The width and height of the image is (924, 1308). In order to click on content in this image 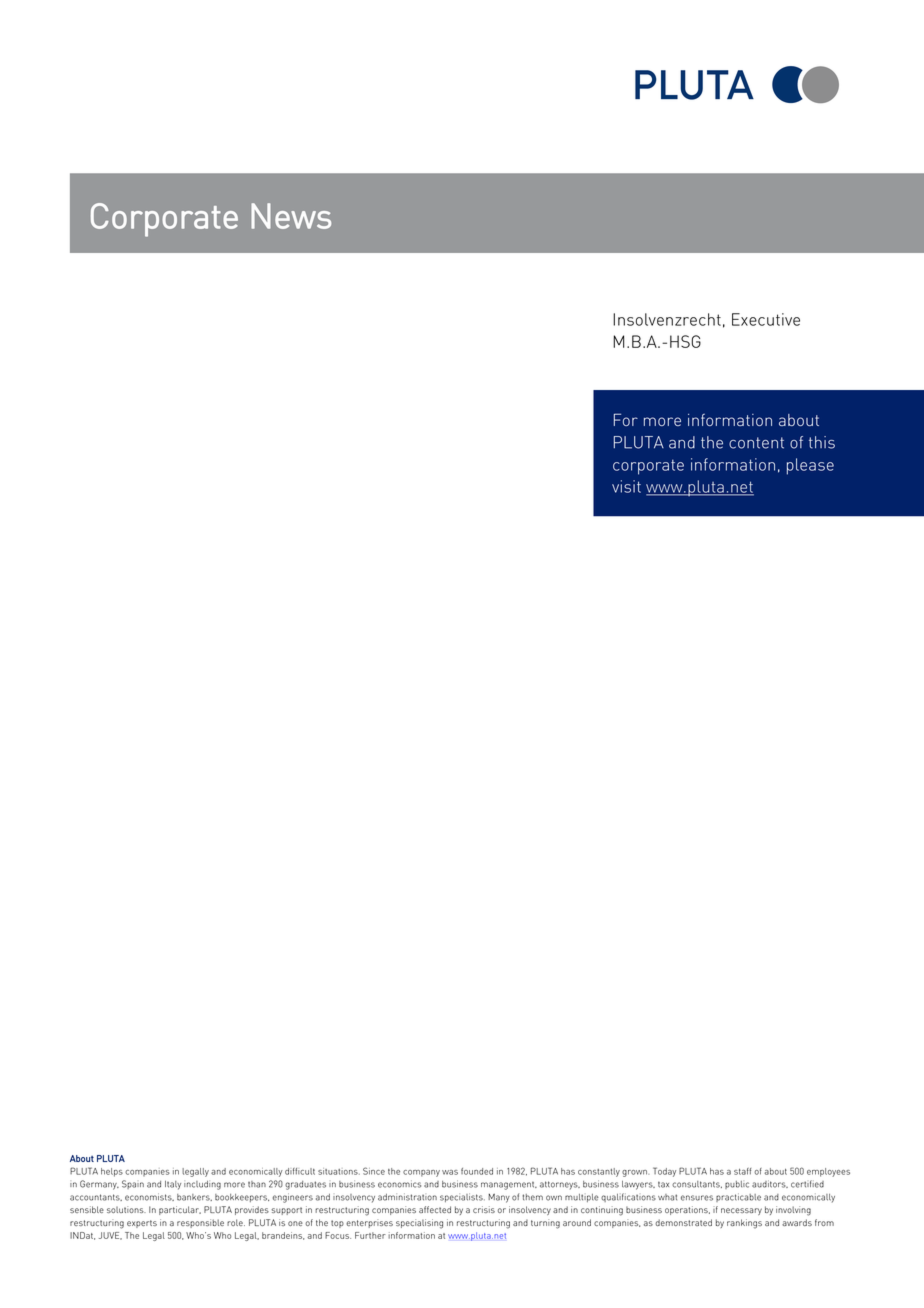, I will do `click(756, 443)`.
